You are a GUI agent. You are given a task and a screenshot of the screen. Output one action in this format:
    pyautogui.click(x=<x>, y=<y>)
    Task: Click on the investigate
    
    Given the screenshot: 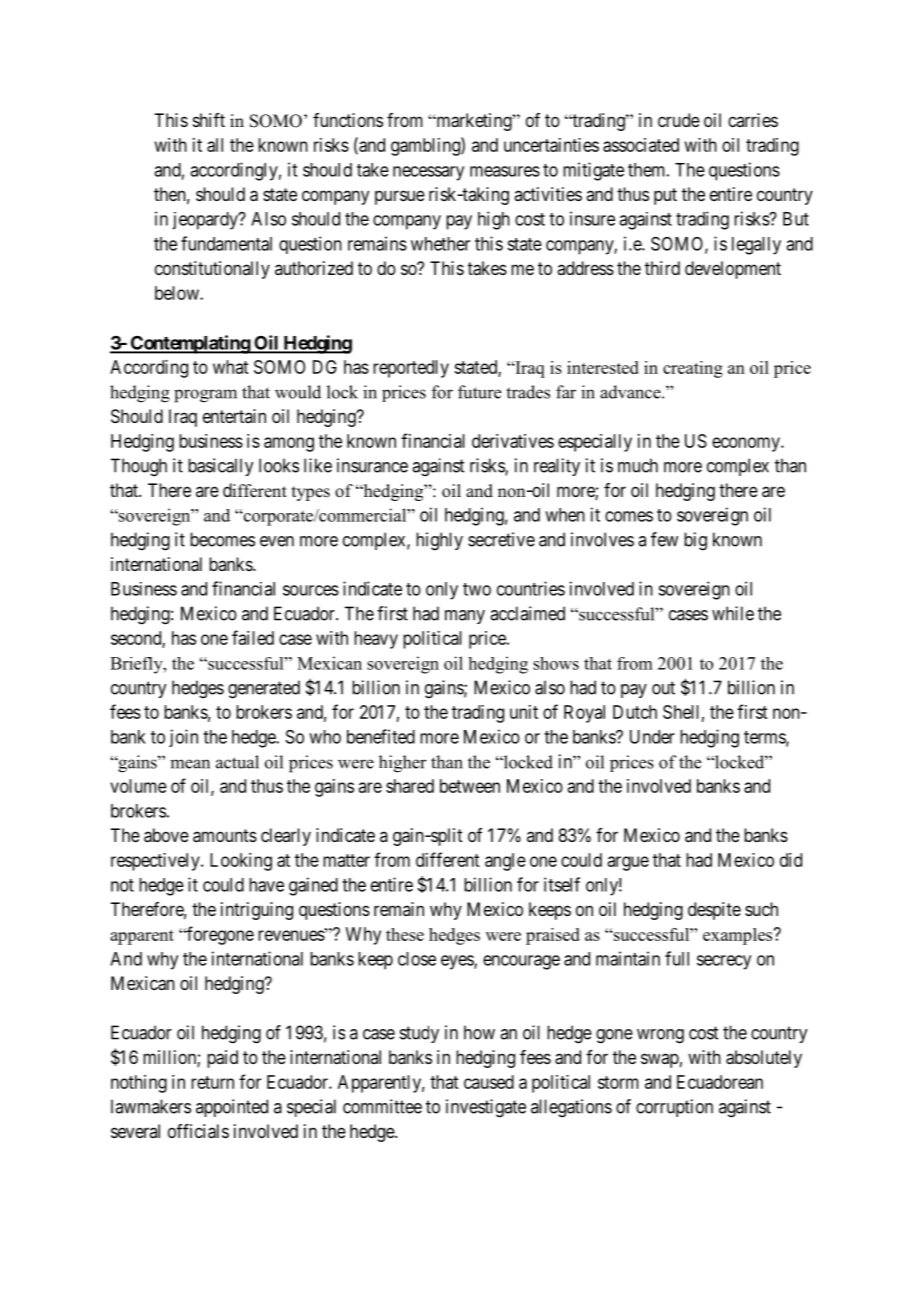 What is the action you would take?
    pyautogui.click(x=486, y=1108)
